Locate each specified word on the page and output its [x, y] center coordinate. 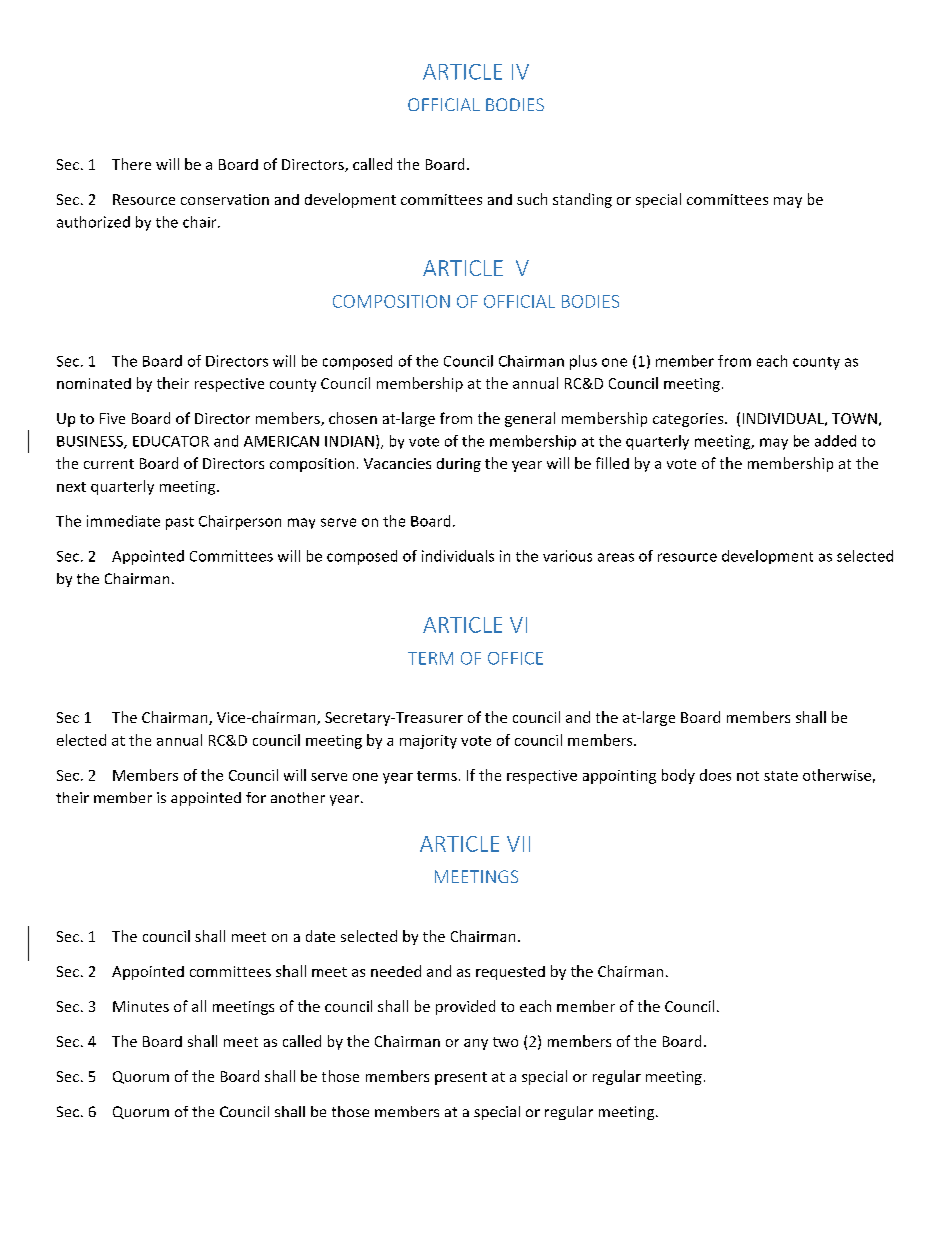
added [835, 441]
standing [582, 200]
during [459, 465]
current [109, 464]
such [532, 199]
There [131, 164]
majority [428, 742]
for [256, 797]
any [476, 1044]
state [781, 776]
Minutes [141, 1006]
